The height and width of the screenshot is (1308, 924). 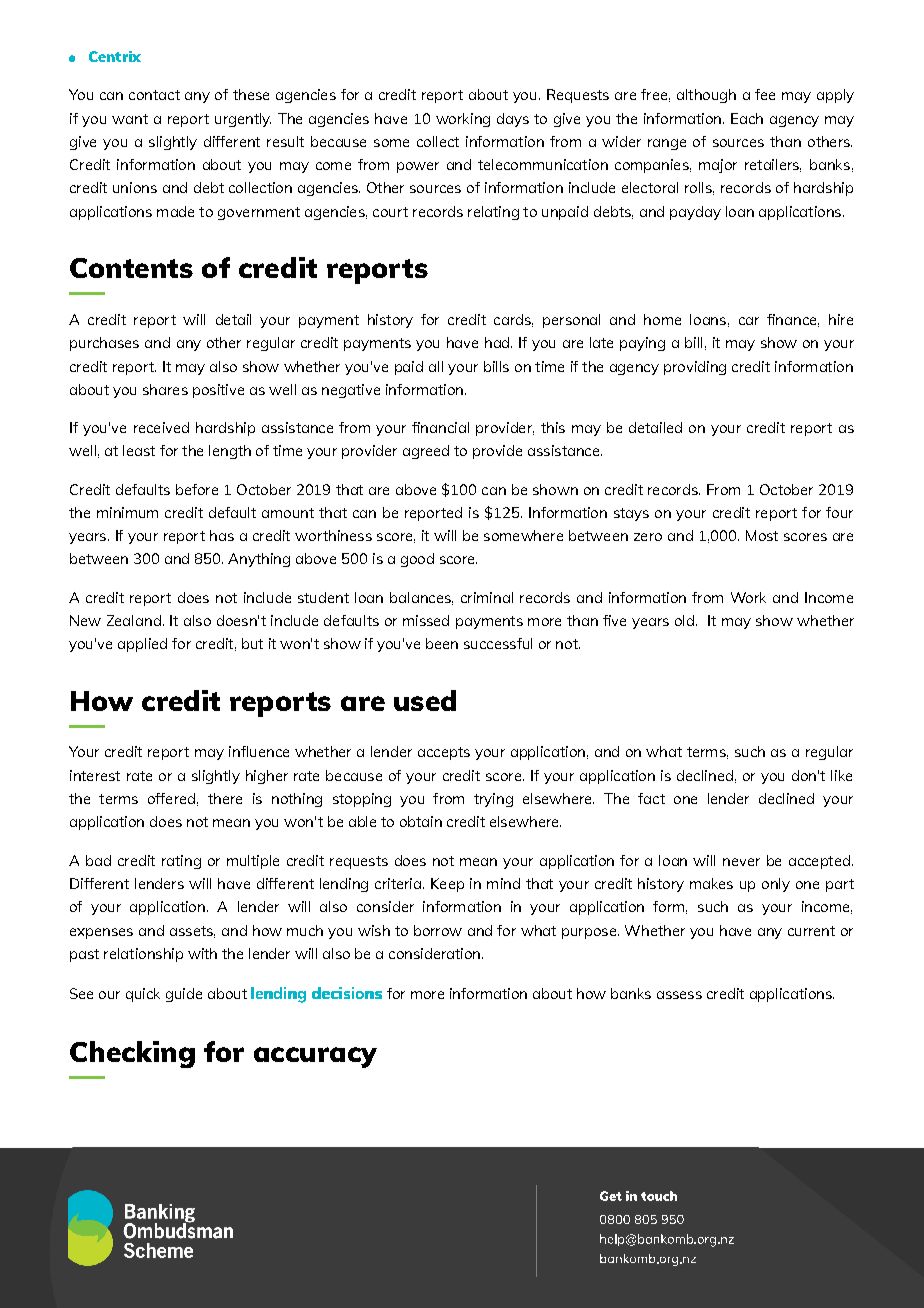 I want to click on Zealand, so click(x=134, y=620).
